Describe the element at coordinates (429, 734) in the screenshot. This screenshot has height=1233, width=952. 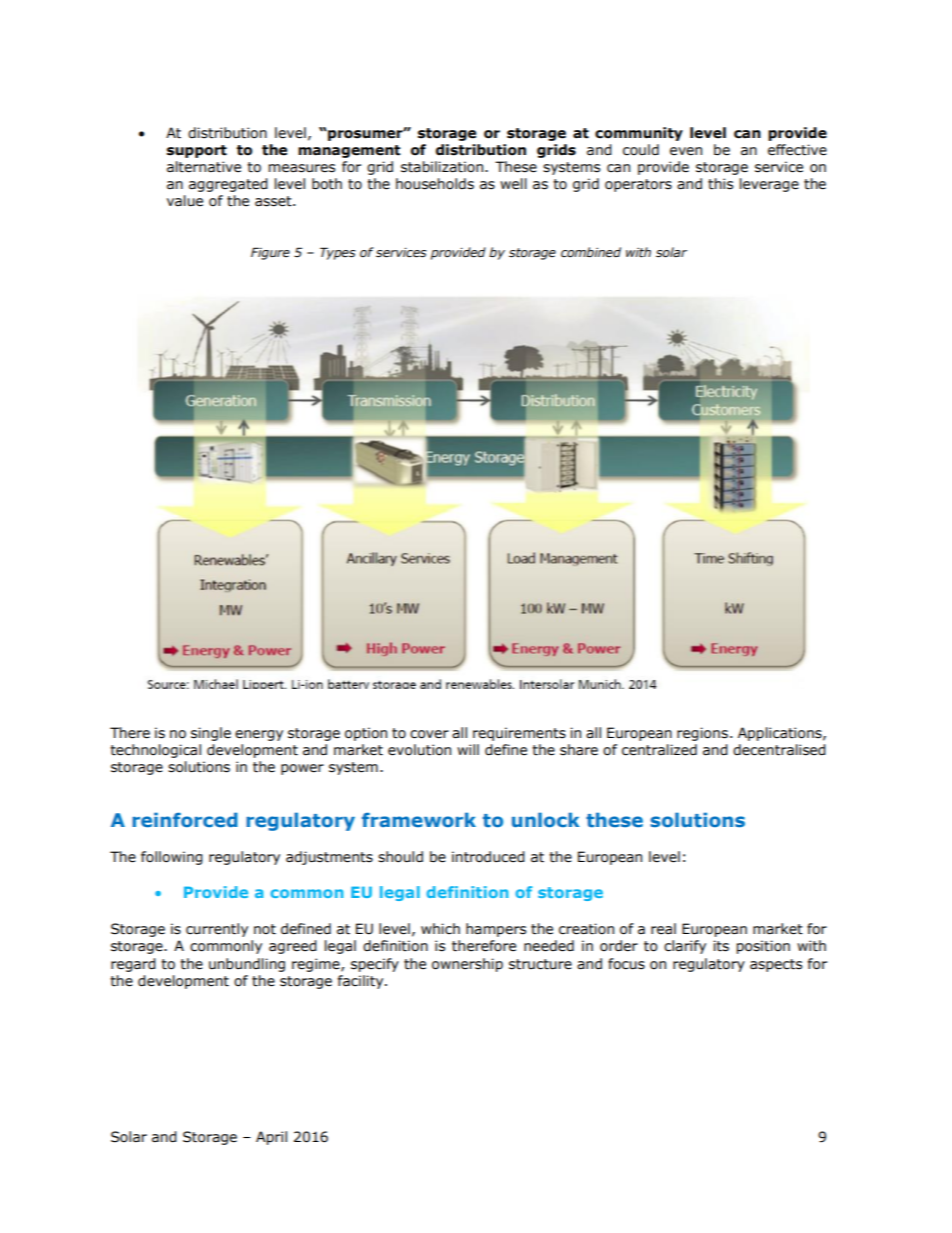
I see `cover` at that location.
